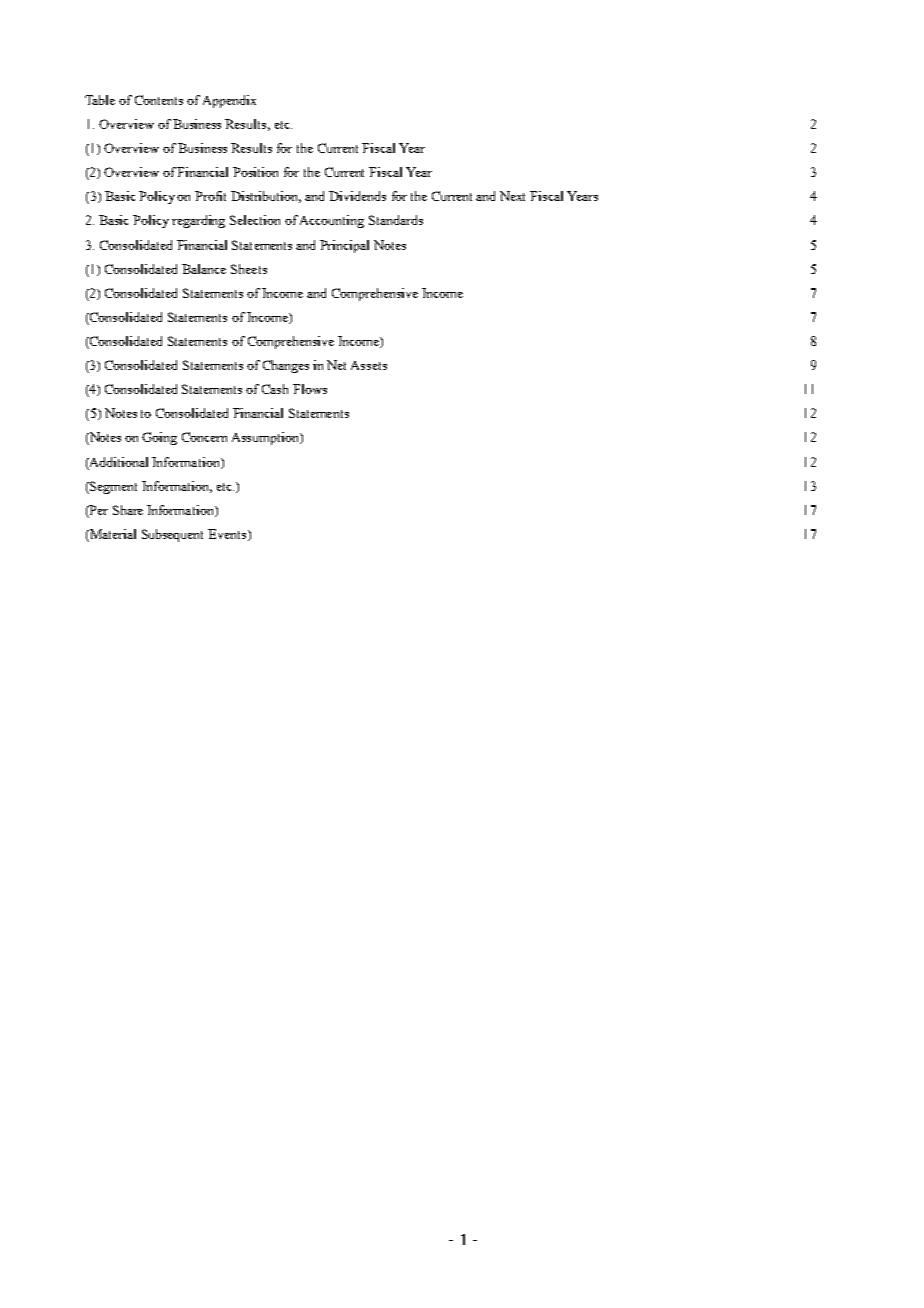 The height and width of the page is (1308, 924). What do you see at coordinates (512, 196) in the page?
I see `Next` at bounding box center [512, 196].
